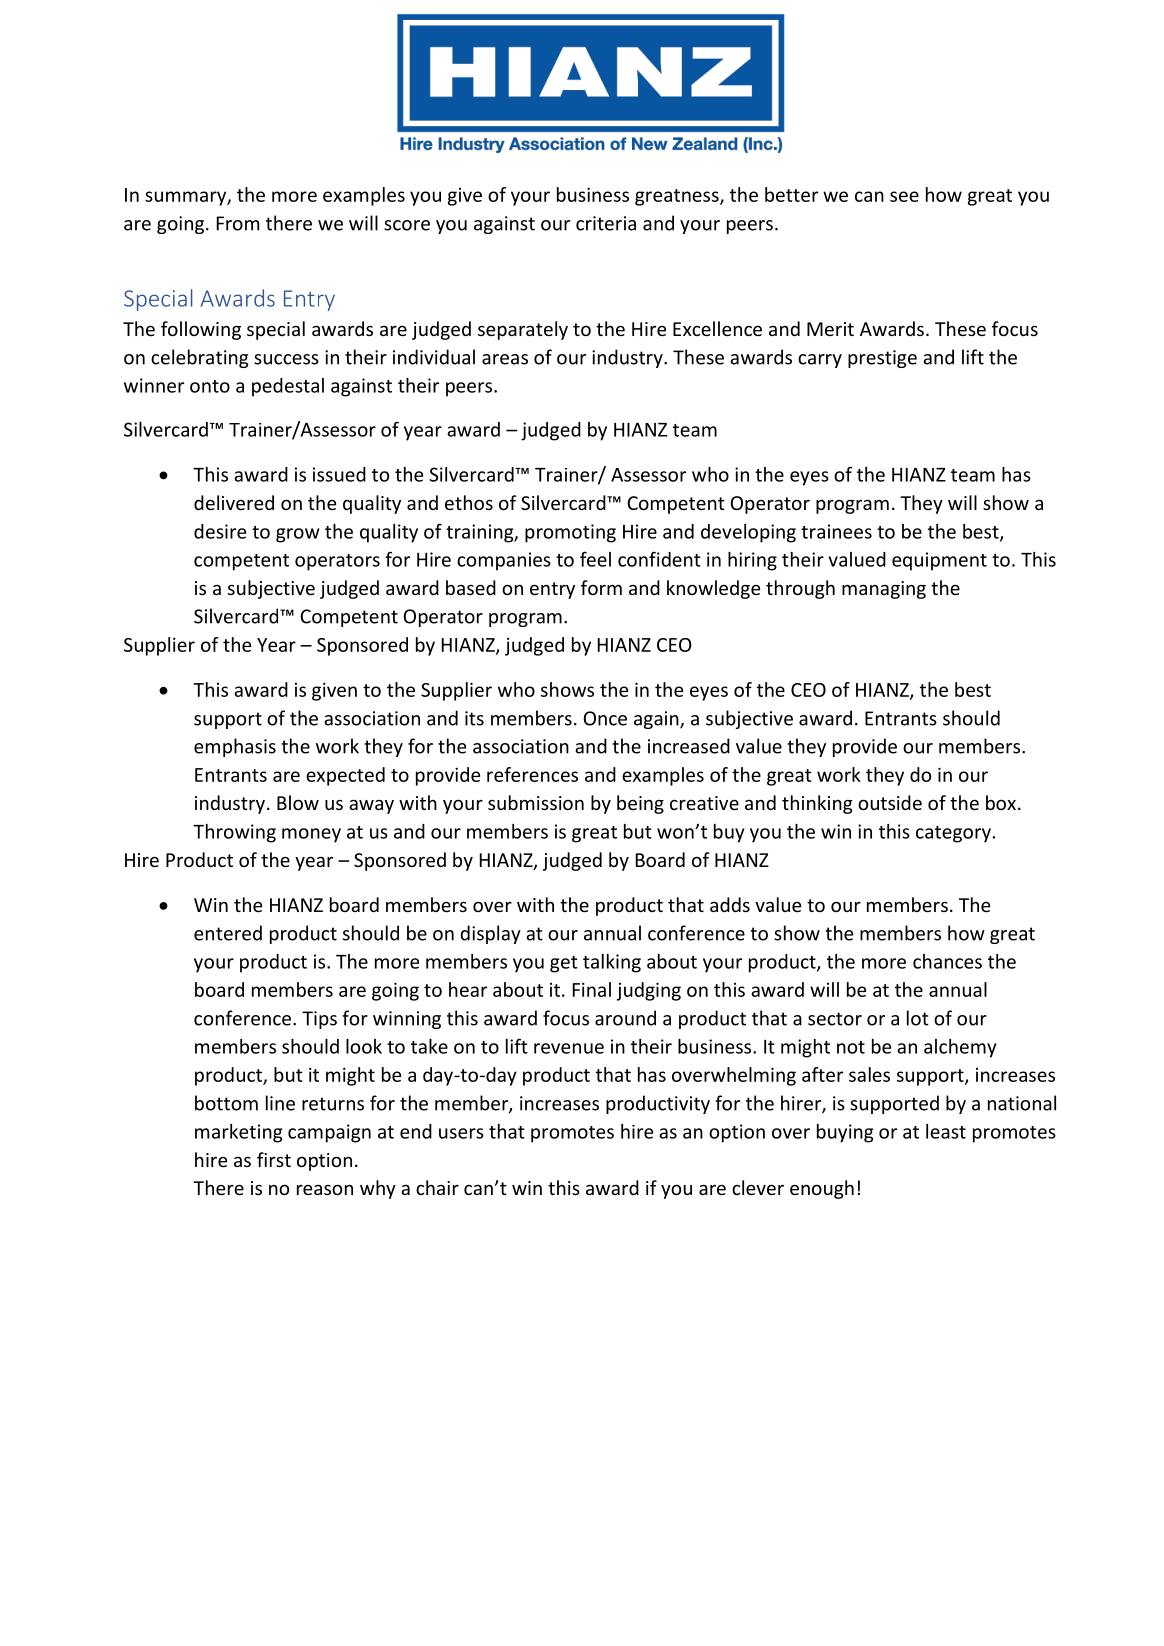  Describe the element at coordinates (274, 1159) in the screenshot. I see `first` at that location.
